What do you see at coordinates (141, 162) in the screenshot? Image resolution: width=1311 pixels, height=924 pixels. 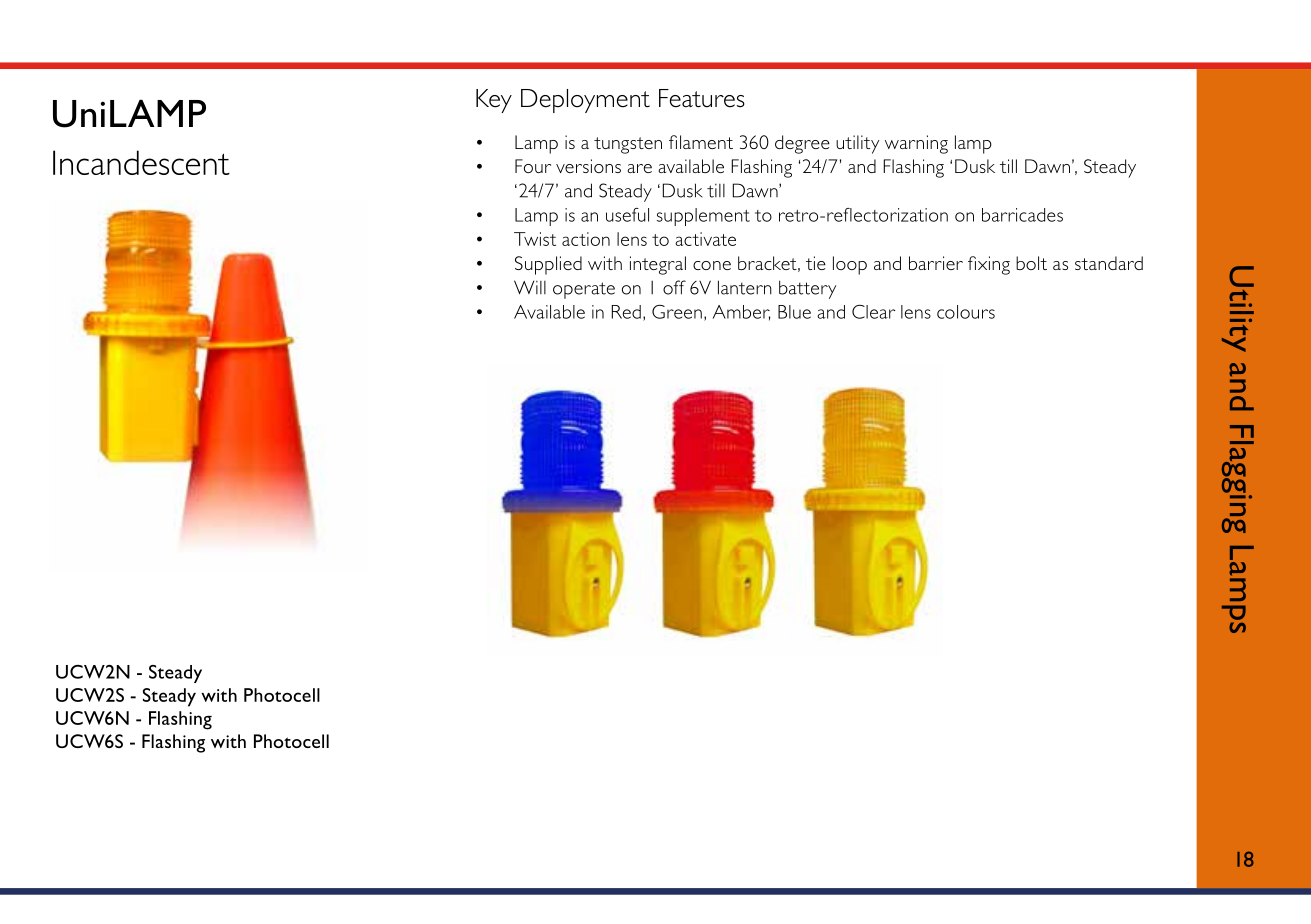 I see `Incandescent` at bounding box center [141, 162].
